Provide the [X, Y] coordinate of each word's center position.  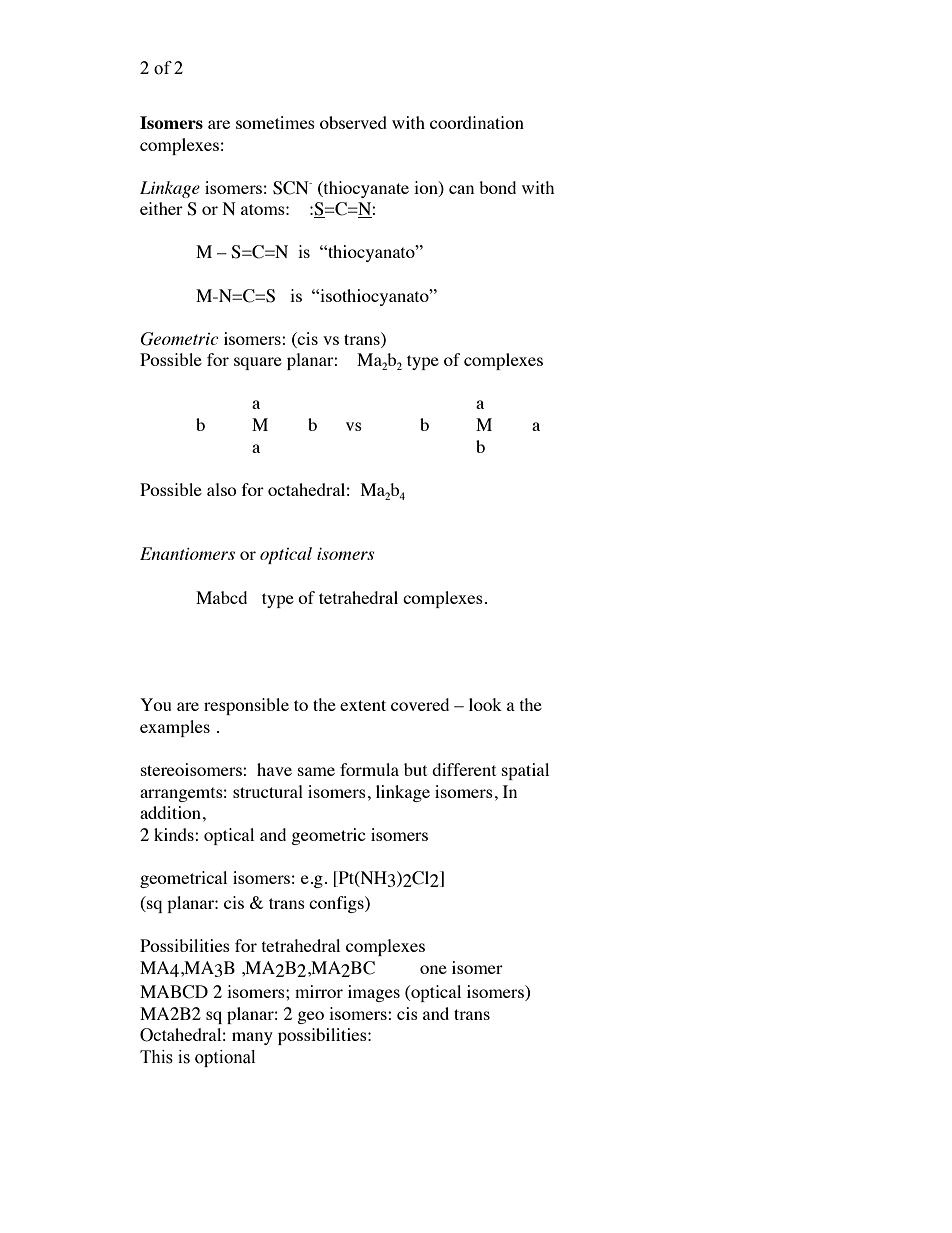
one [433, 969]
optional [225, 1058]
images [374, 993]
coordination [477, 122]
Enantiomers [187, 553]
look [485, 704]
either [161, 208]
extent [363, 705]
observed [353, 122]
